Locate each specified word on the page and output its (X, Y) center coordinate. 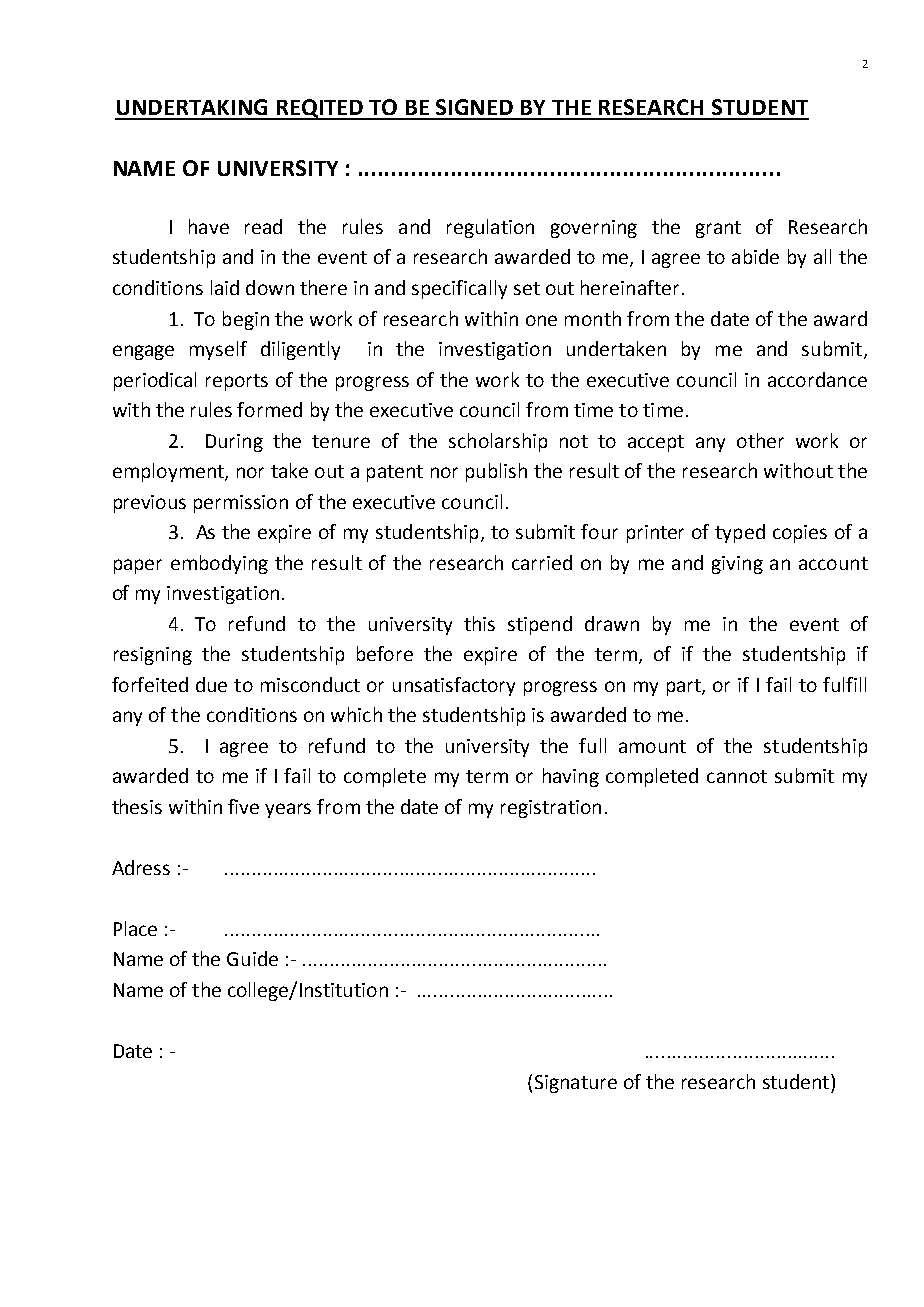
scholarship (498, 442)
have (209, 226)
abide (755, 256)
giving (737, 565)
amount (652, 746)
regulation (490, 228)
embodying (219, 564)
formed (269, 409)
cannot (737, 776)
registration (551, 809)
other (760, 440)
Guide (252, 958)
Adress (141, 867)
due (211, 684)
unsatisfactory (454, 686)
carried (542, 562)
